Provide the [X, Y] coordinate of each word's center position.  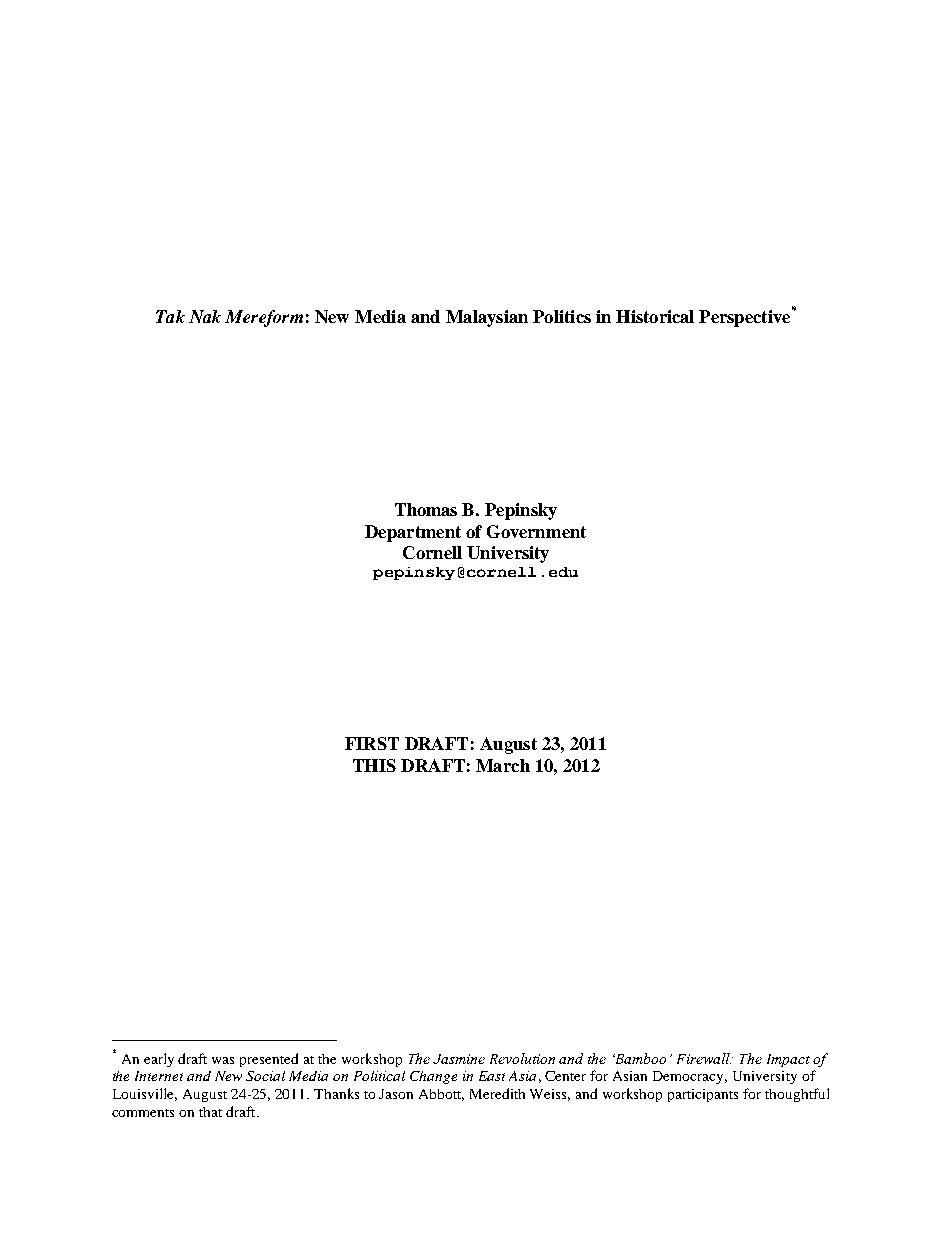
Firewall [704, 1058]
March [503, 765]
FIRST [372, 743]
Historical [655, 316]
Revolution [522, 1058]
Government [536, 531]
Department [413, 533]
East [492, 1076]
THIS [374, 765]
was [223, 1060]
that [210, 1112]
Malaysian [487, 318]
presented [269, 1060]
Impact [788, 1060]
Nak [205, 316]
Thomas [426, 509]
